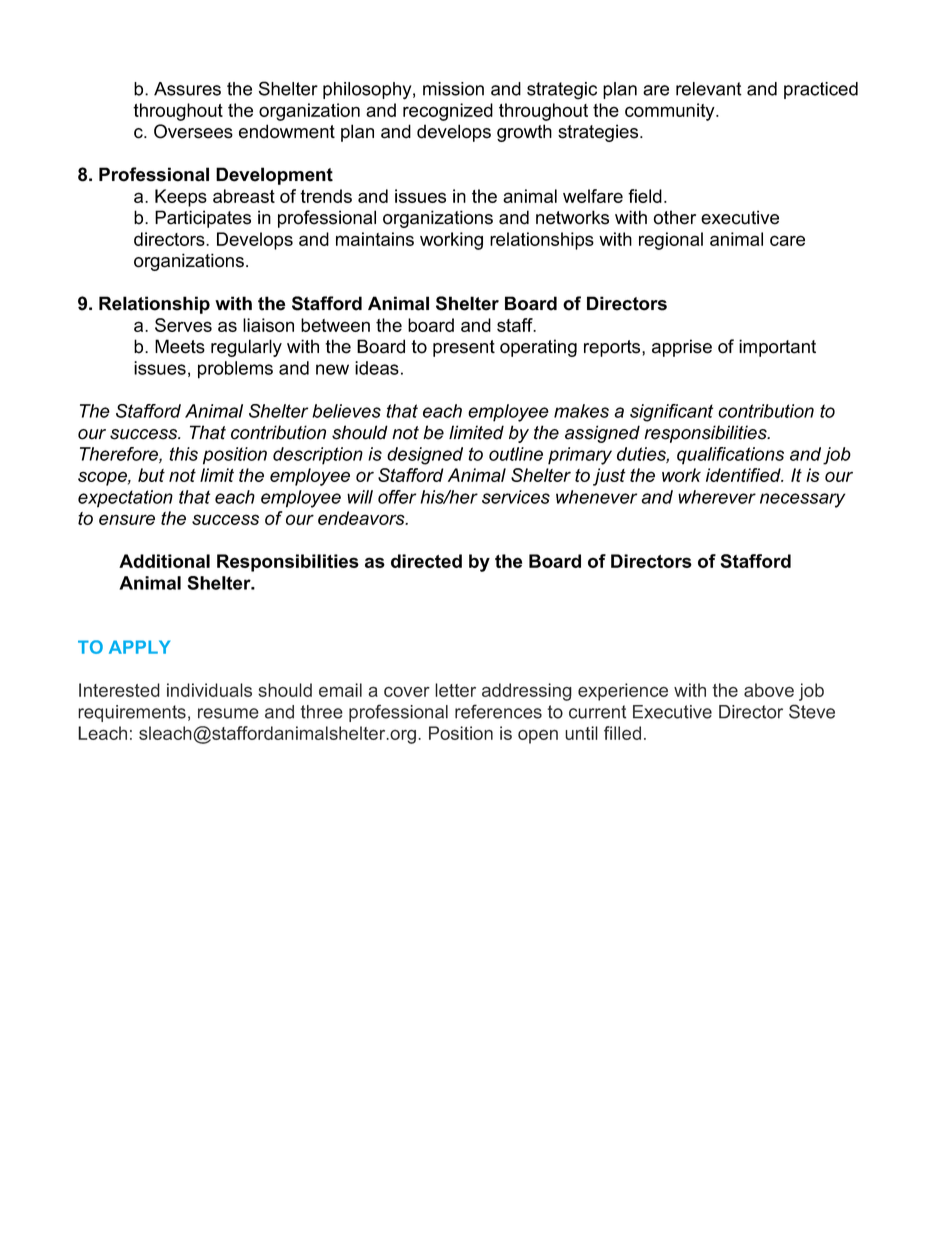  Describe the element at coordinates (787, 240) in the page. I see `care` at that location.
